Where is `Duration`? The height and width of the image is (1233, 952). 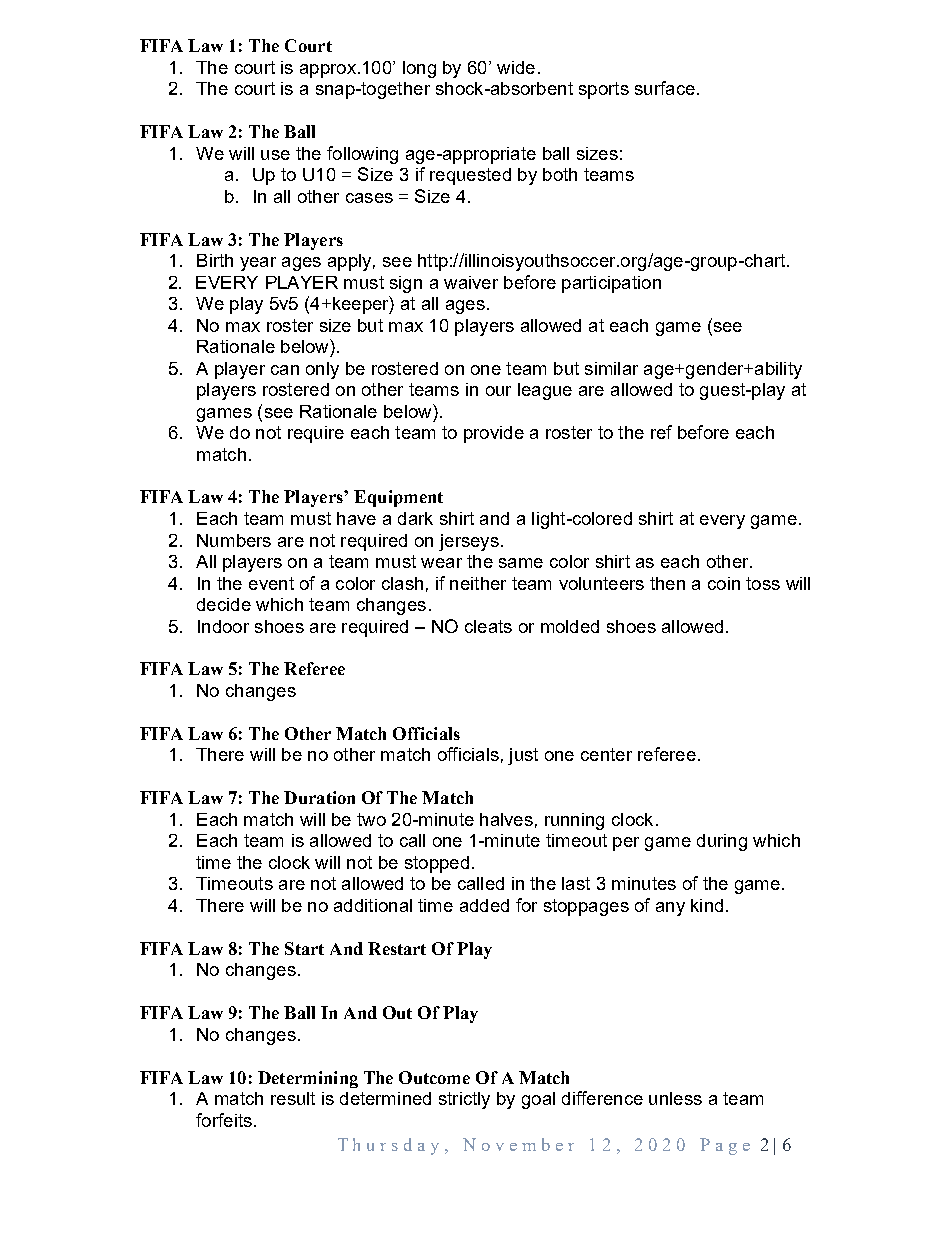
Duration is located at coordinates (319, 797).
